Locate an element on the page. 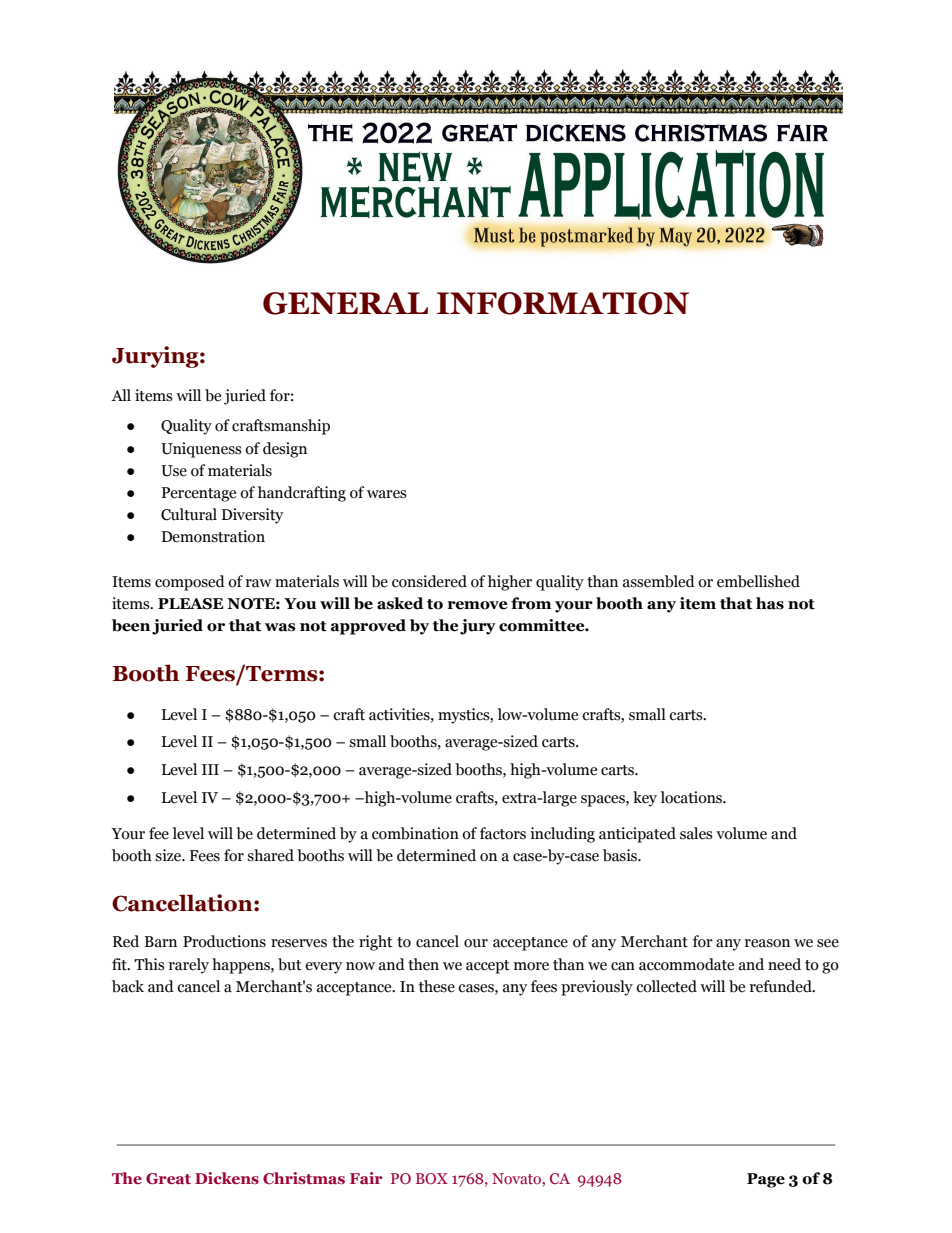 This image has height=1233, width=952. embellished is located at coordinates (758, 581).
